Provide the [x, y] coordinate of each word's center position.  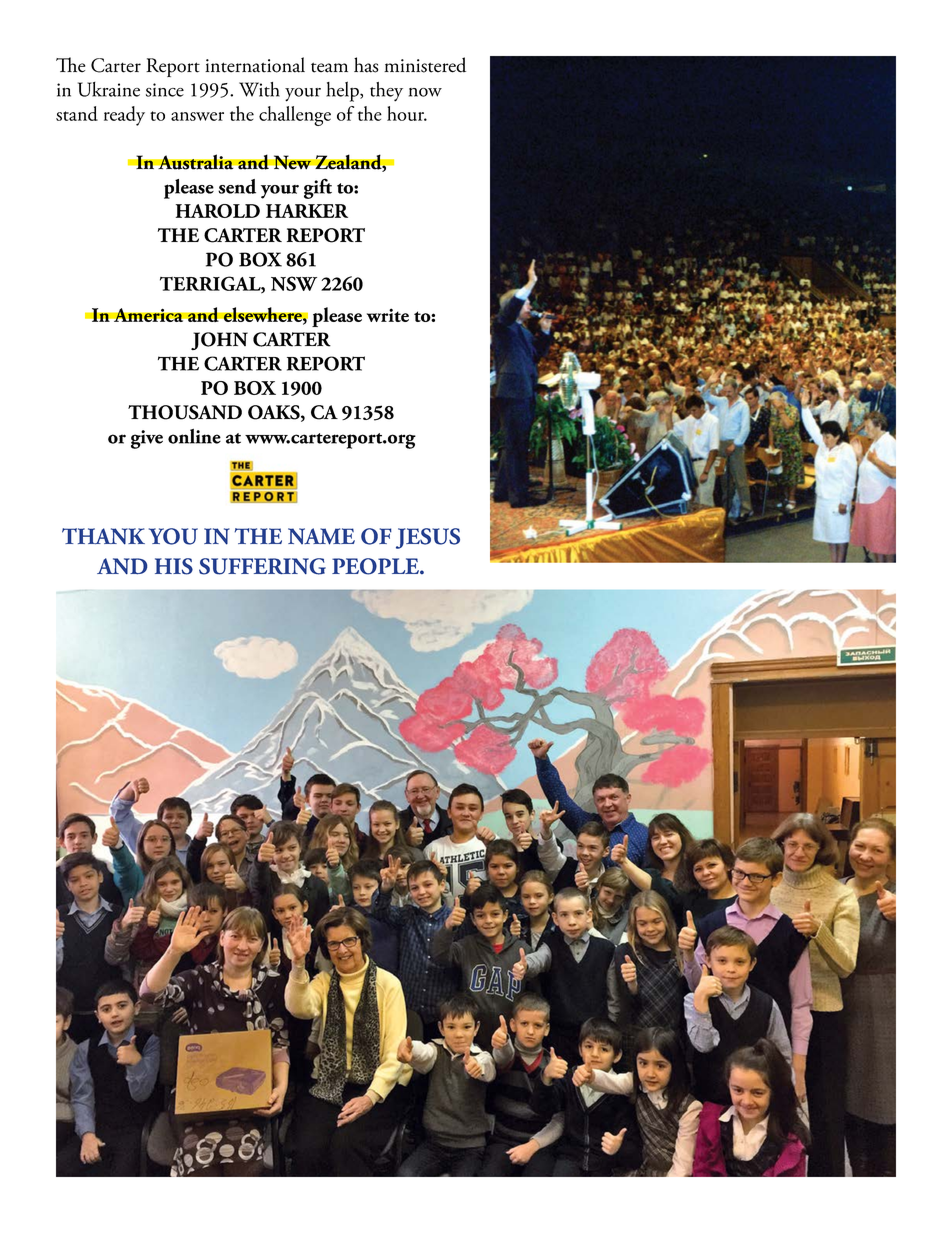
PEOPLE [376, 566]
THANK [103, 536]
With [259, 89]
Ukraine [109, 89]
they [386, 92]
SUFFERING [262, 566]
